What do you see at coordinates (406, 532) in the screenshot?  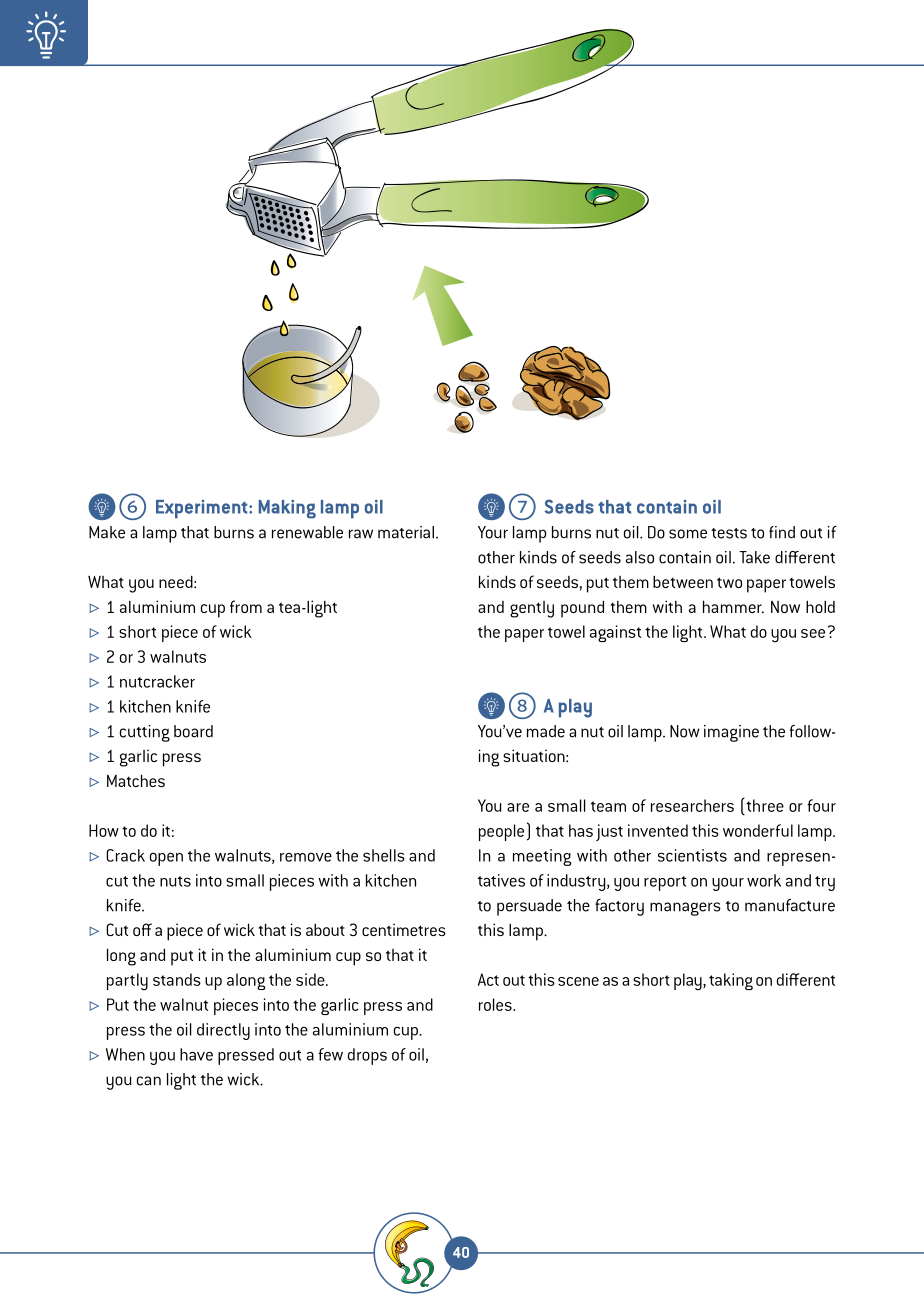 I see `material` at bounding box center [406, 532].
